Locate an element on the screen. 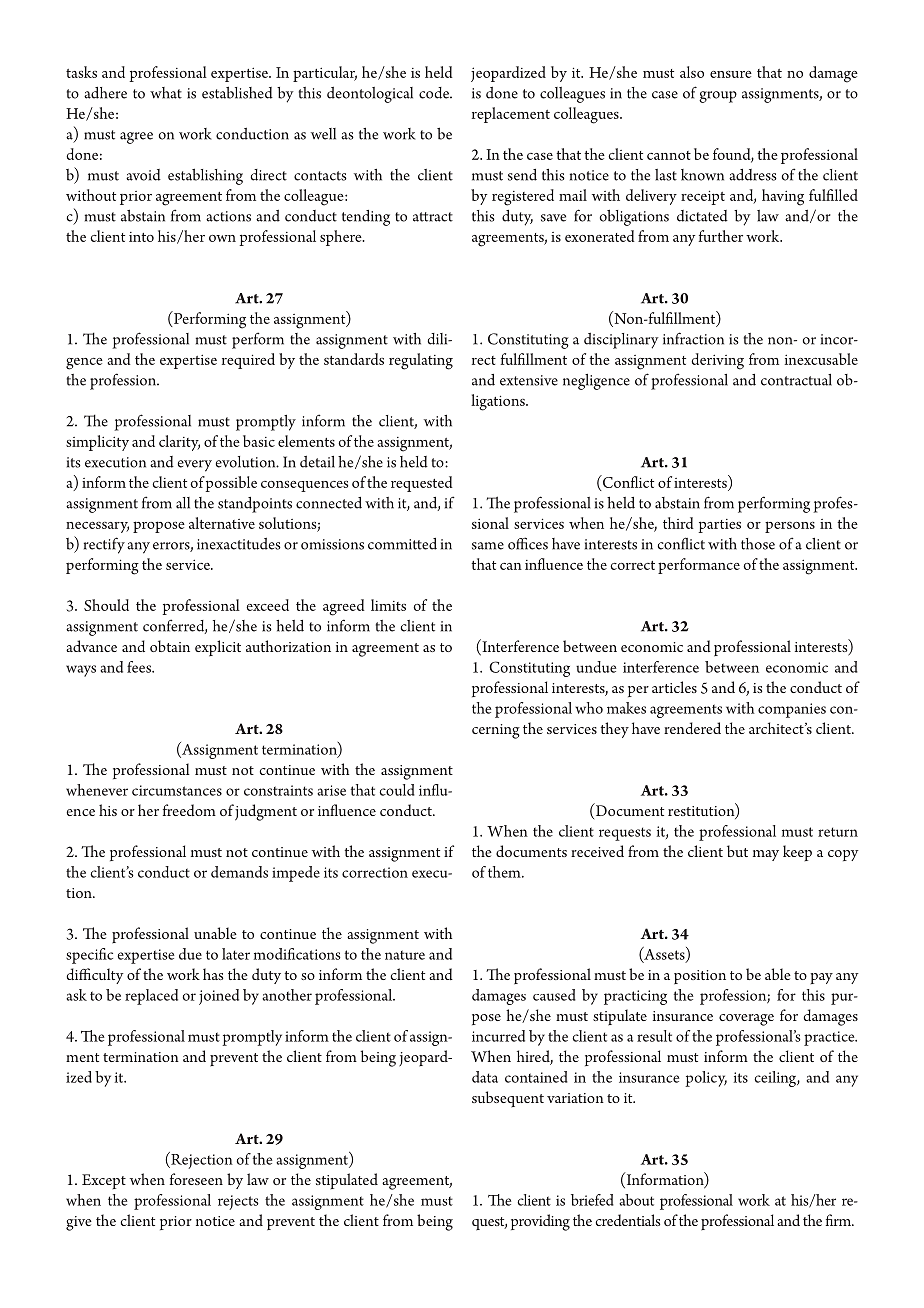 This screenshot has height=1308, width=924. what is located at coordinates (166, 93).
